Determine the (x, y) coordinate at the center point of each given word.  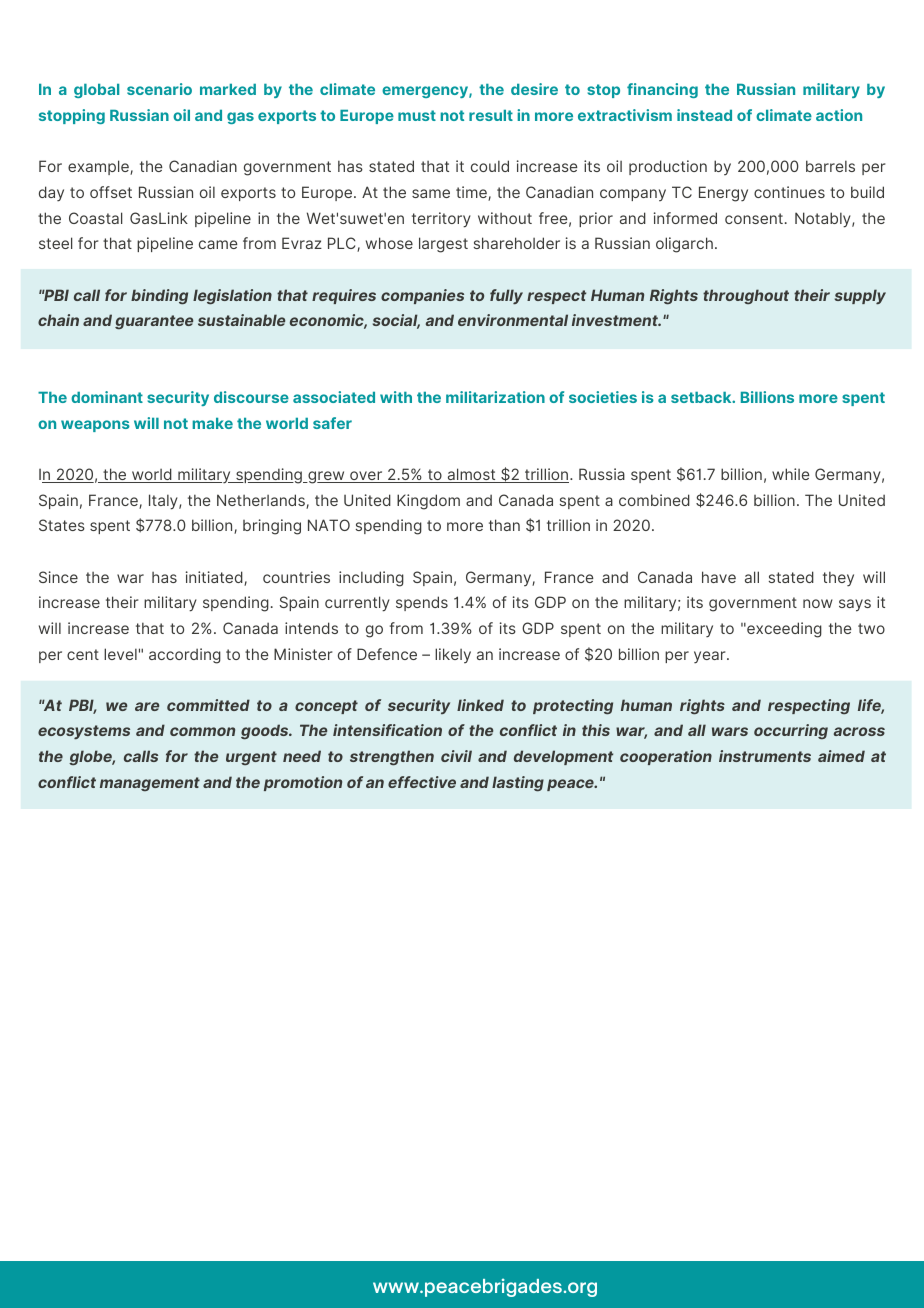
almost (471, 475)
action (839, 115)
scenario (159, 89)
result (491, 115)
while (790, 474)
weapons (95, 426)
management (150, 784)
